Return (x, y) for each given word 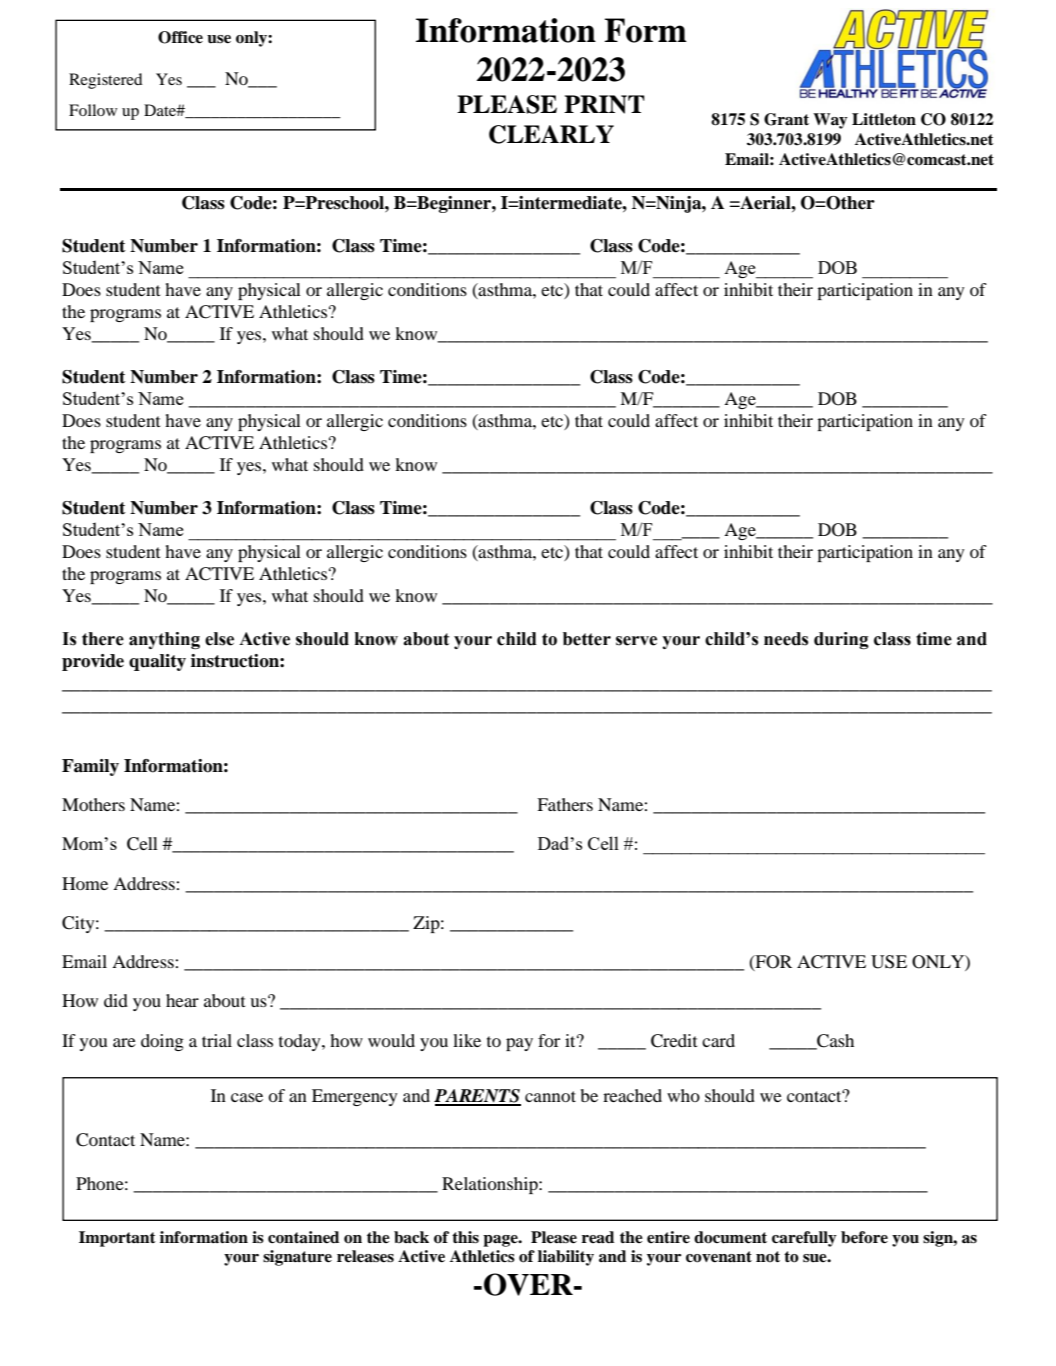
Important (117, 1239)
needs (786, 639)
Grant (786, 119)
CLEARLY (551, 134)
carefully (804, 1239)
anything (164, 640)
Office (180, 37)
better (587, 639)
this (465, 1237)
